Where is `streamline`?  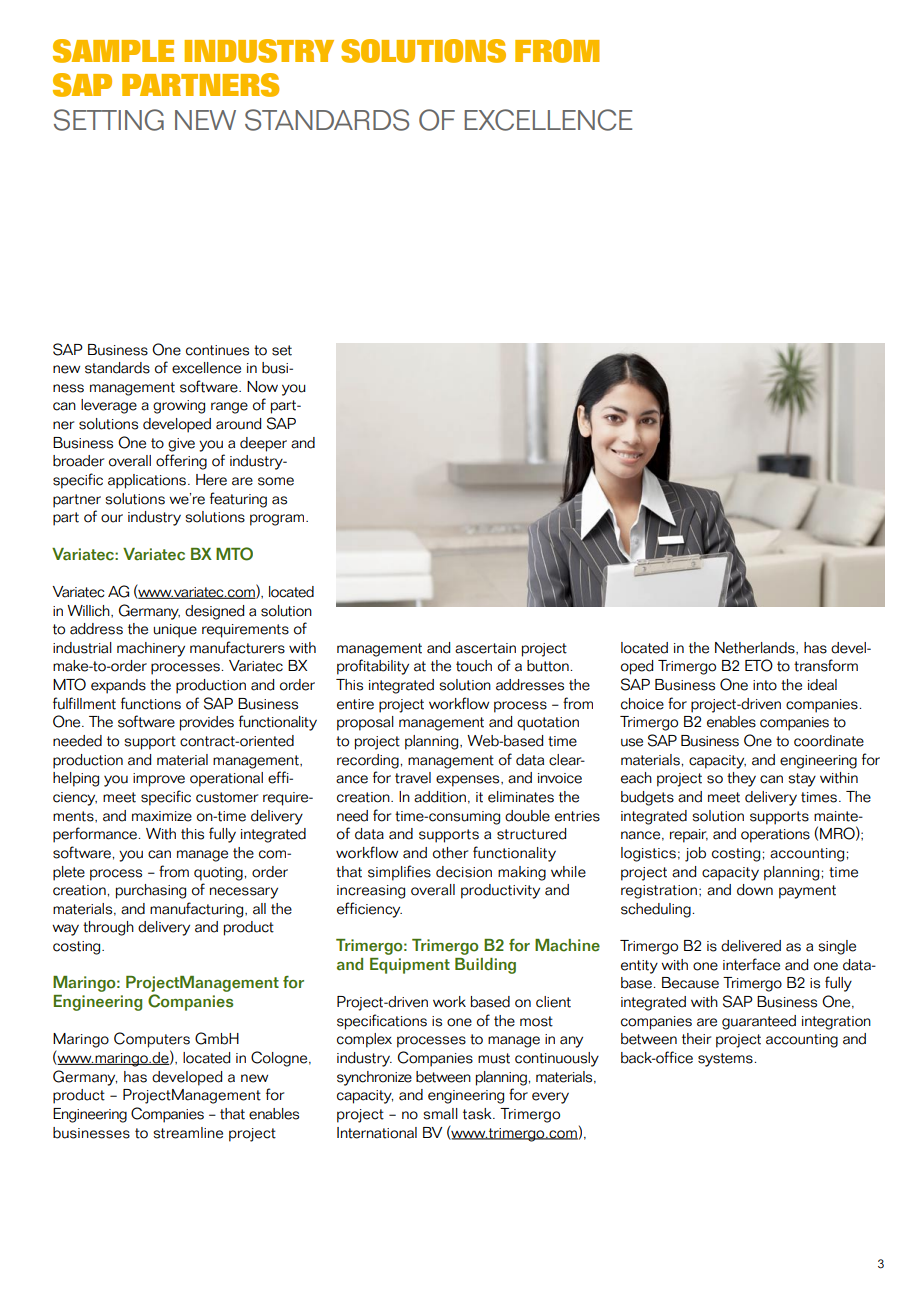
streamline is located at coordinates (188, 1133).
